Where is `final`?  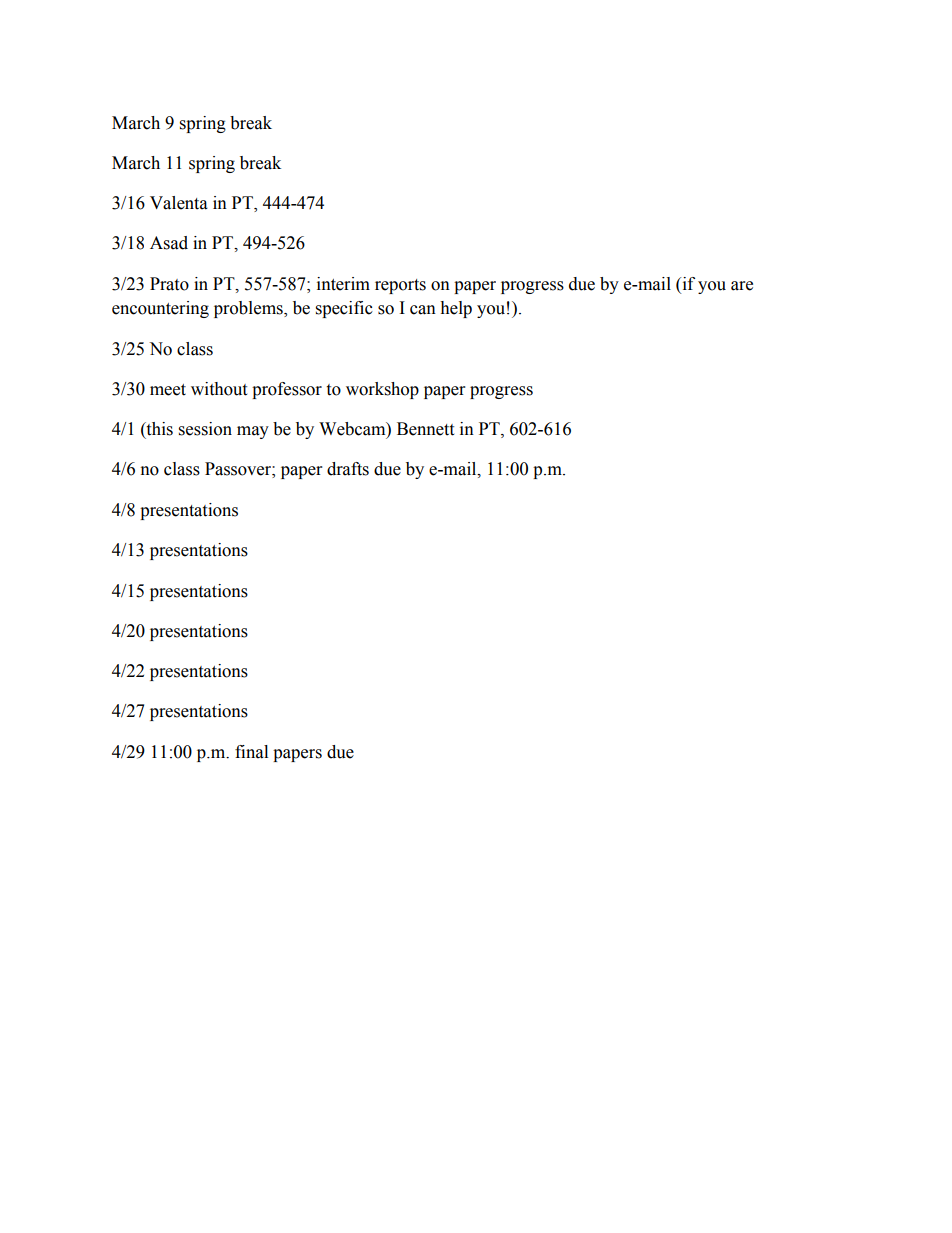 final is located at coordinates (251, 752).
